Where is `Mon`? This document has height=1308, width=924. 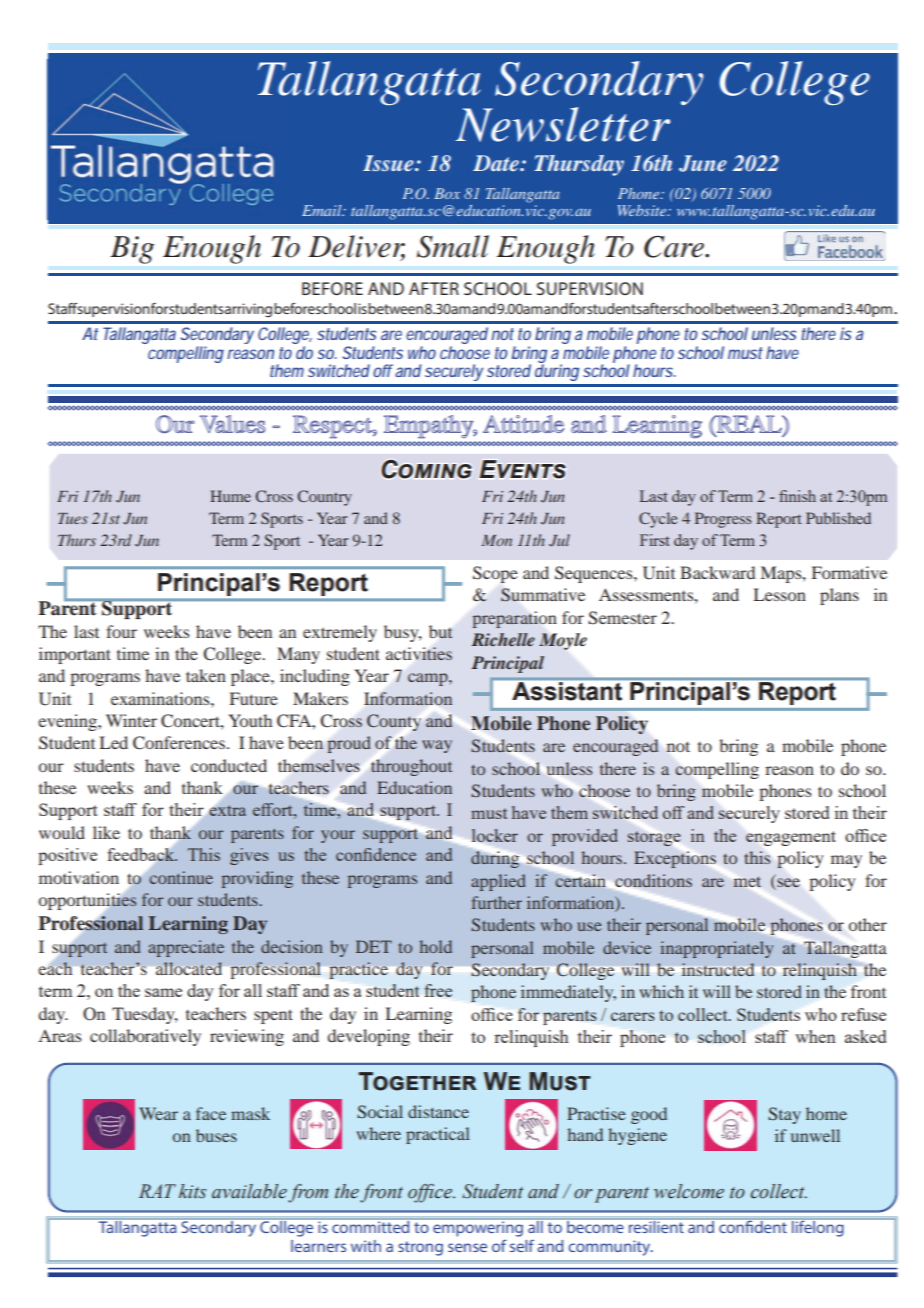
Mon is located at coordinates (496, 540).
